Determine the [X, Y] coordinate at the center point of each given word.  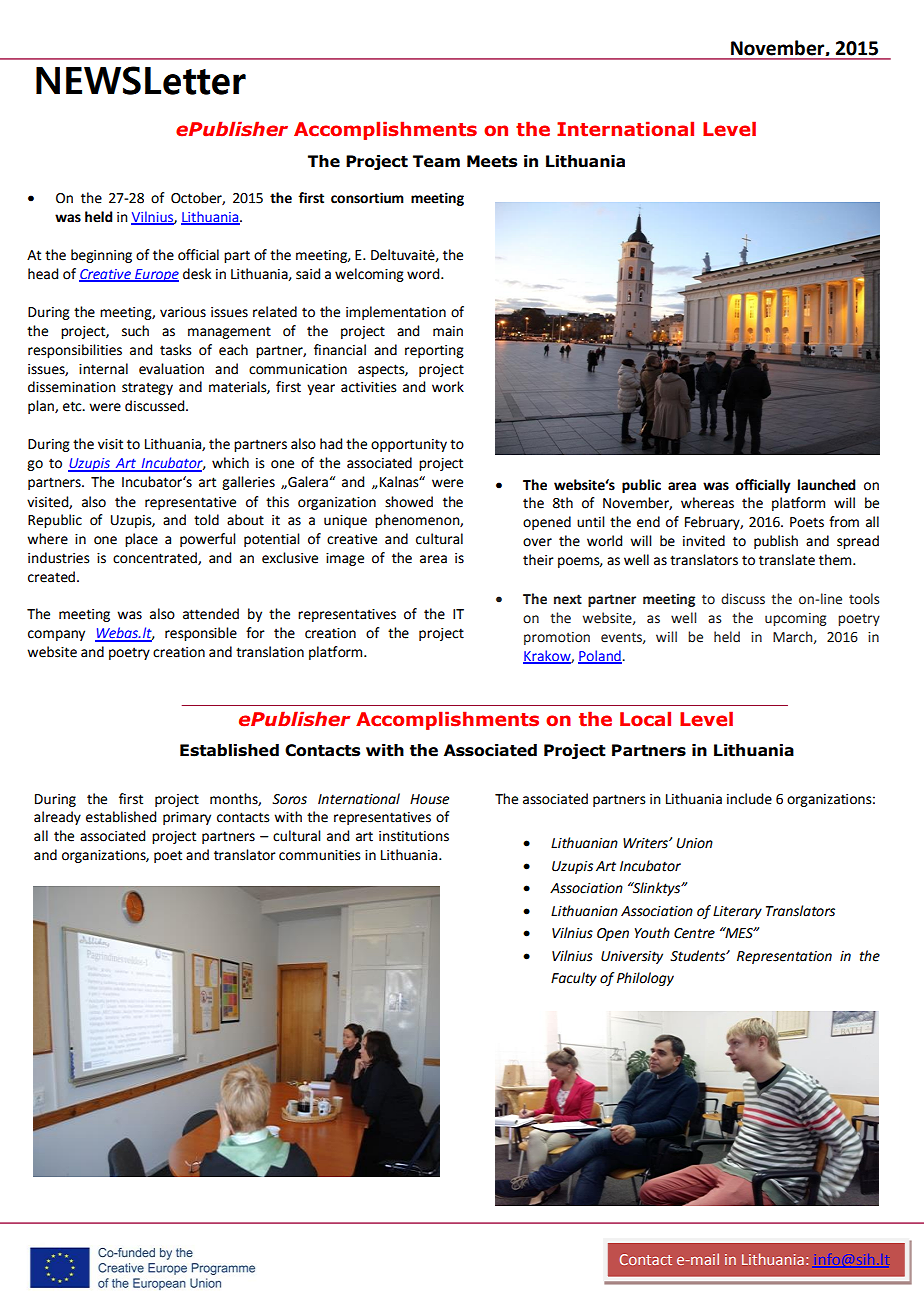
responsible [201, 634]
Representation [784, 957]
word [424, 274]
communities [320, 855]
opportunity [409, 445]
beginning [101, 256]
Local [645, 719]
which [230, 463]
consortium [367, 198]
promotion [557, 638]
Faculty [574, 979]
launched [827, 485]
